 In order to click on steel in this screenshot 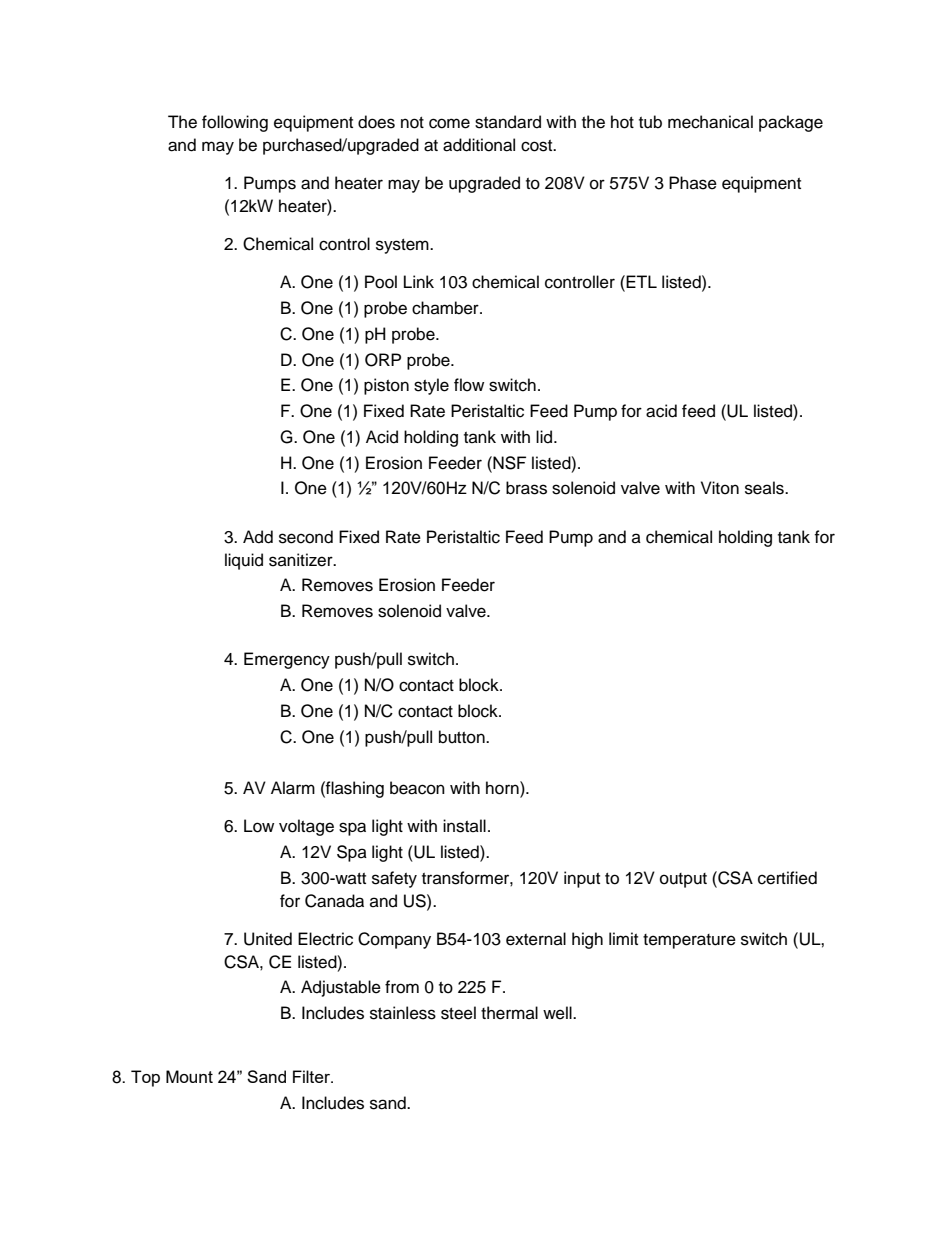, I will do `click(458, 1013)`.
